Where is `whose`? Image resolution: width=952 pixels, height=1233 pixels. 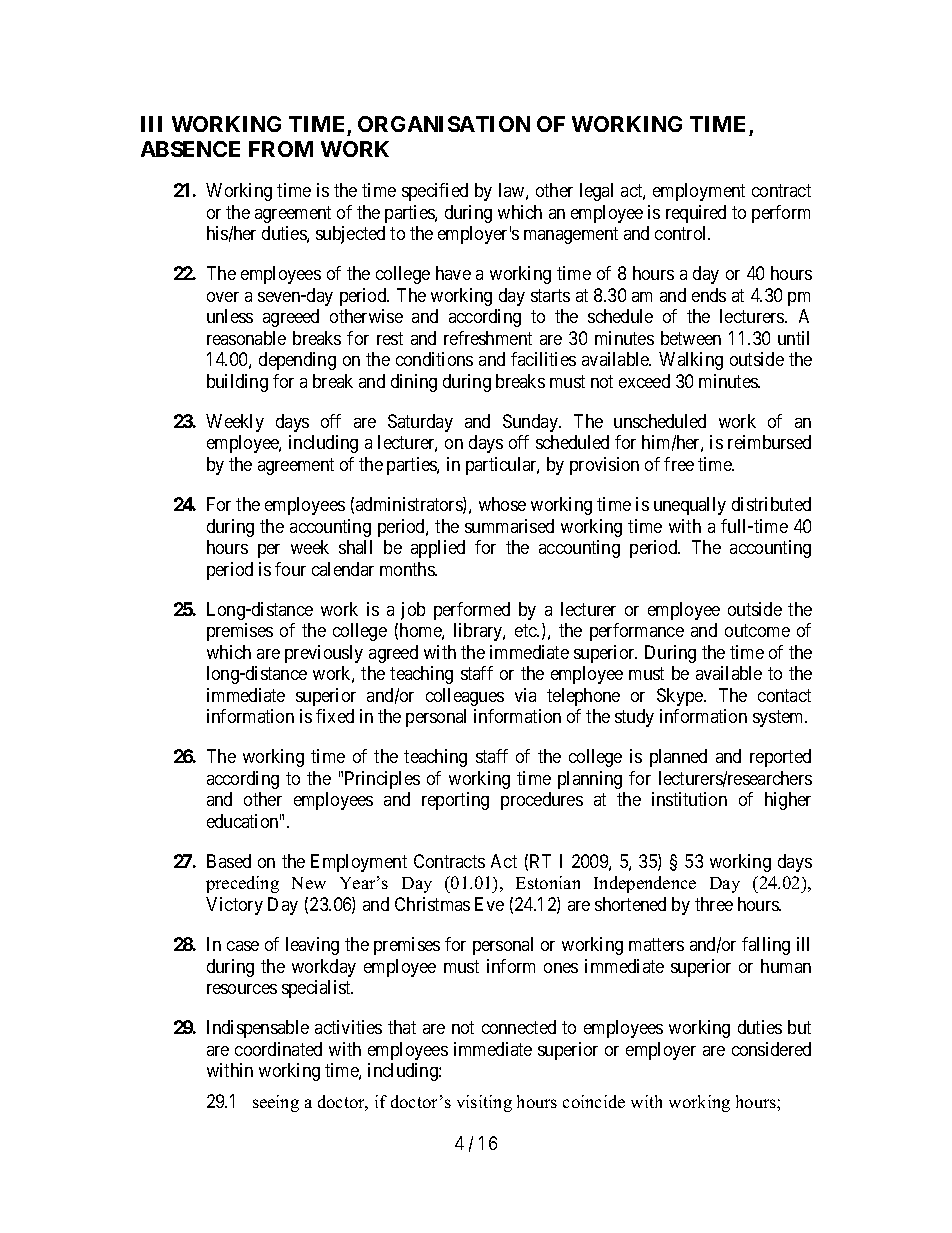
whose is located at coordinates (502, 504).
